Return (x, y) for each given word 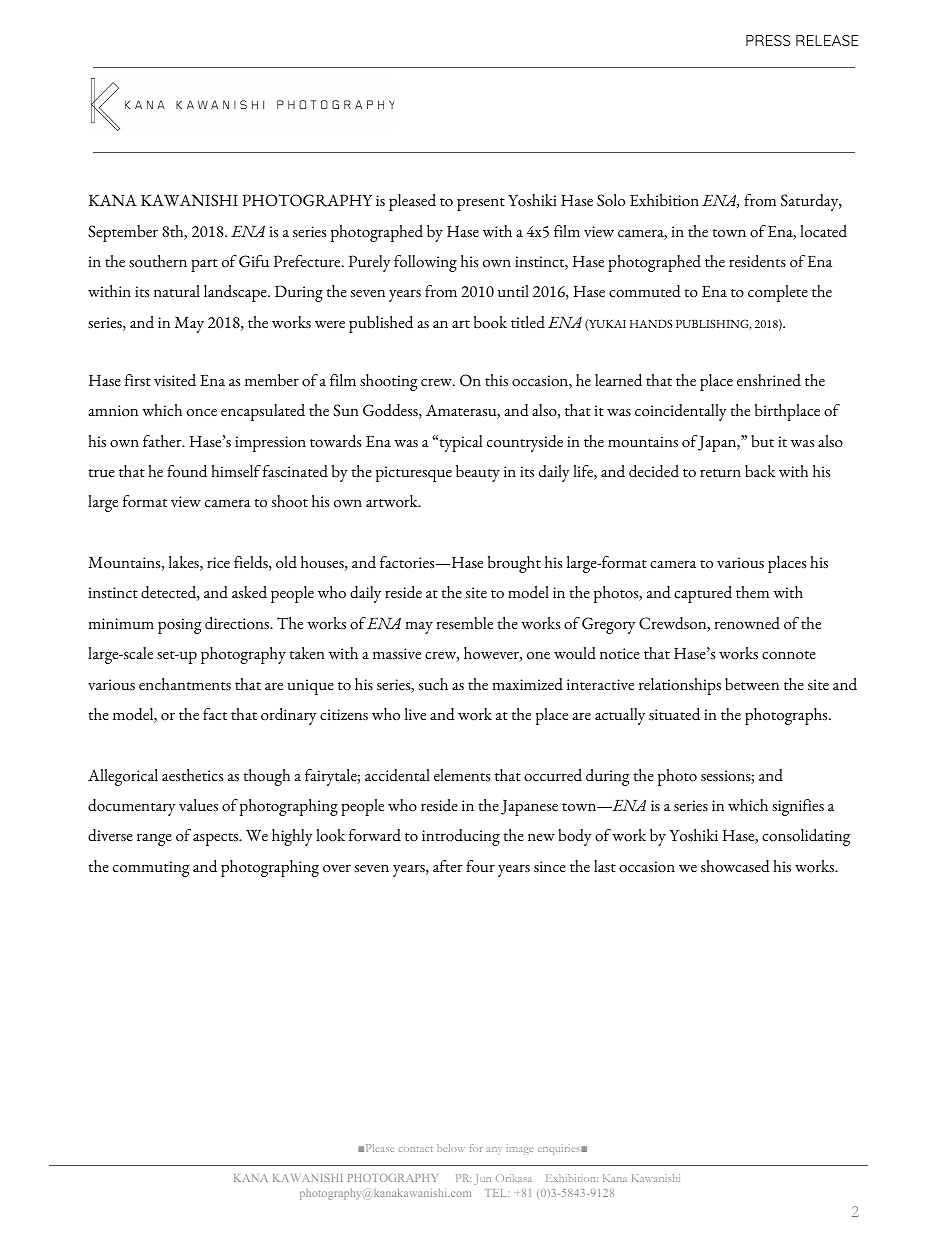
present (481, 204)
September (123, 233)
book (490, 322)
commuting (151, 869)
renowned (747, 623)
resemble (465, 623)
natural (177, 291)
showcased (735, 866)
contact (415, 1149)
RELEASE (827, 40)
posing (180, 626)
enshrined (769, 380)
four (480, 866)
